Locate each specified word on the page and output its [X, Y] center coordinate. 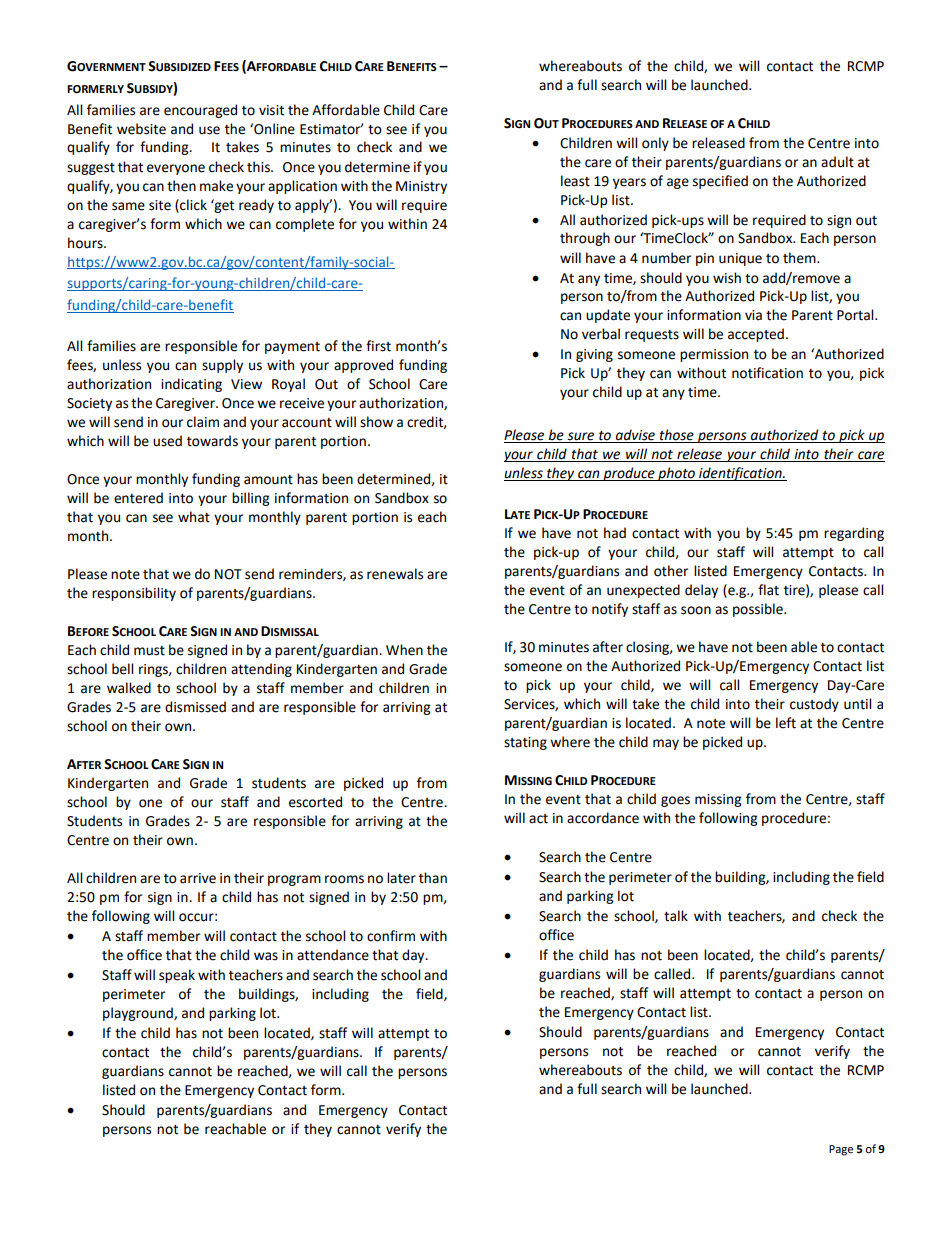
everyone [176, 169]
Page [841, 1150]
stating [525, 743]
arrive [198, 878]
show [376, 422]
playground [139, 1014]
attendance [333, 955]
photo [676, 474]
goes [675, 801]
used [167, 441]
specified [720, 182]
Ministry [421, 187]
